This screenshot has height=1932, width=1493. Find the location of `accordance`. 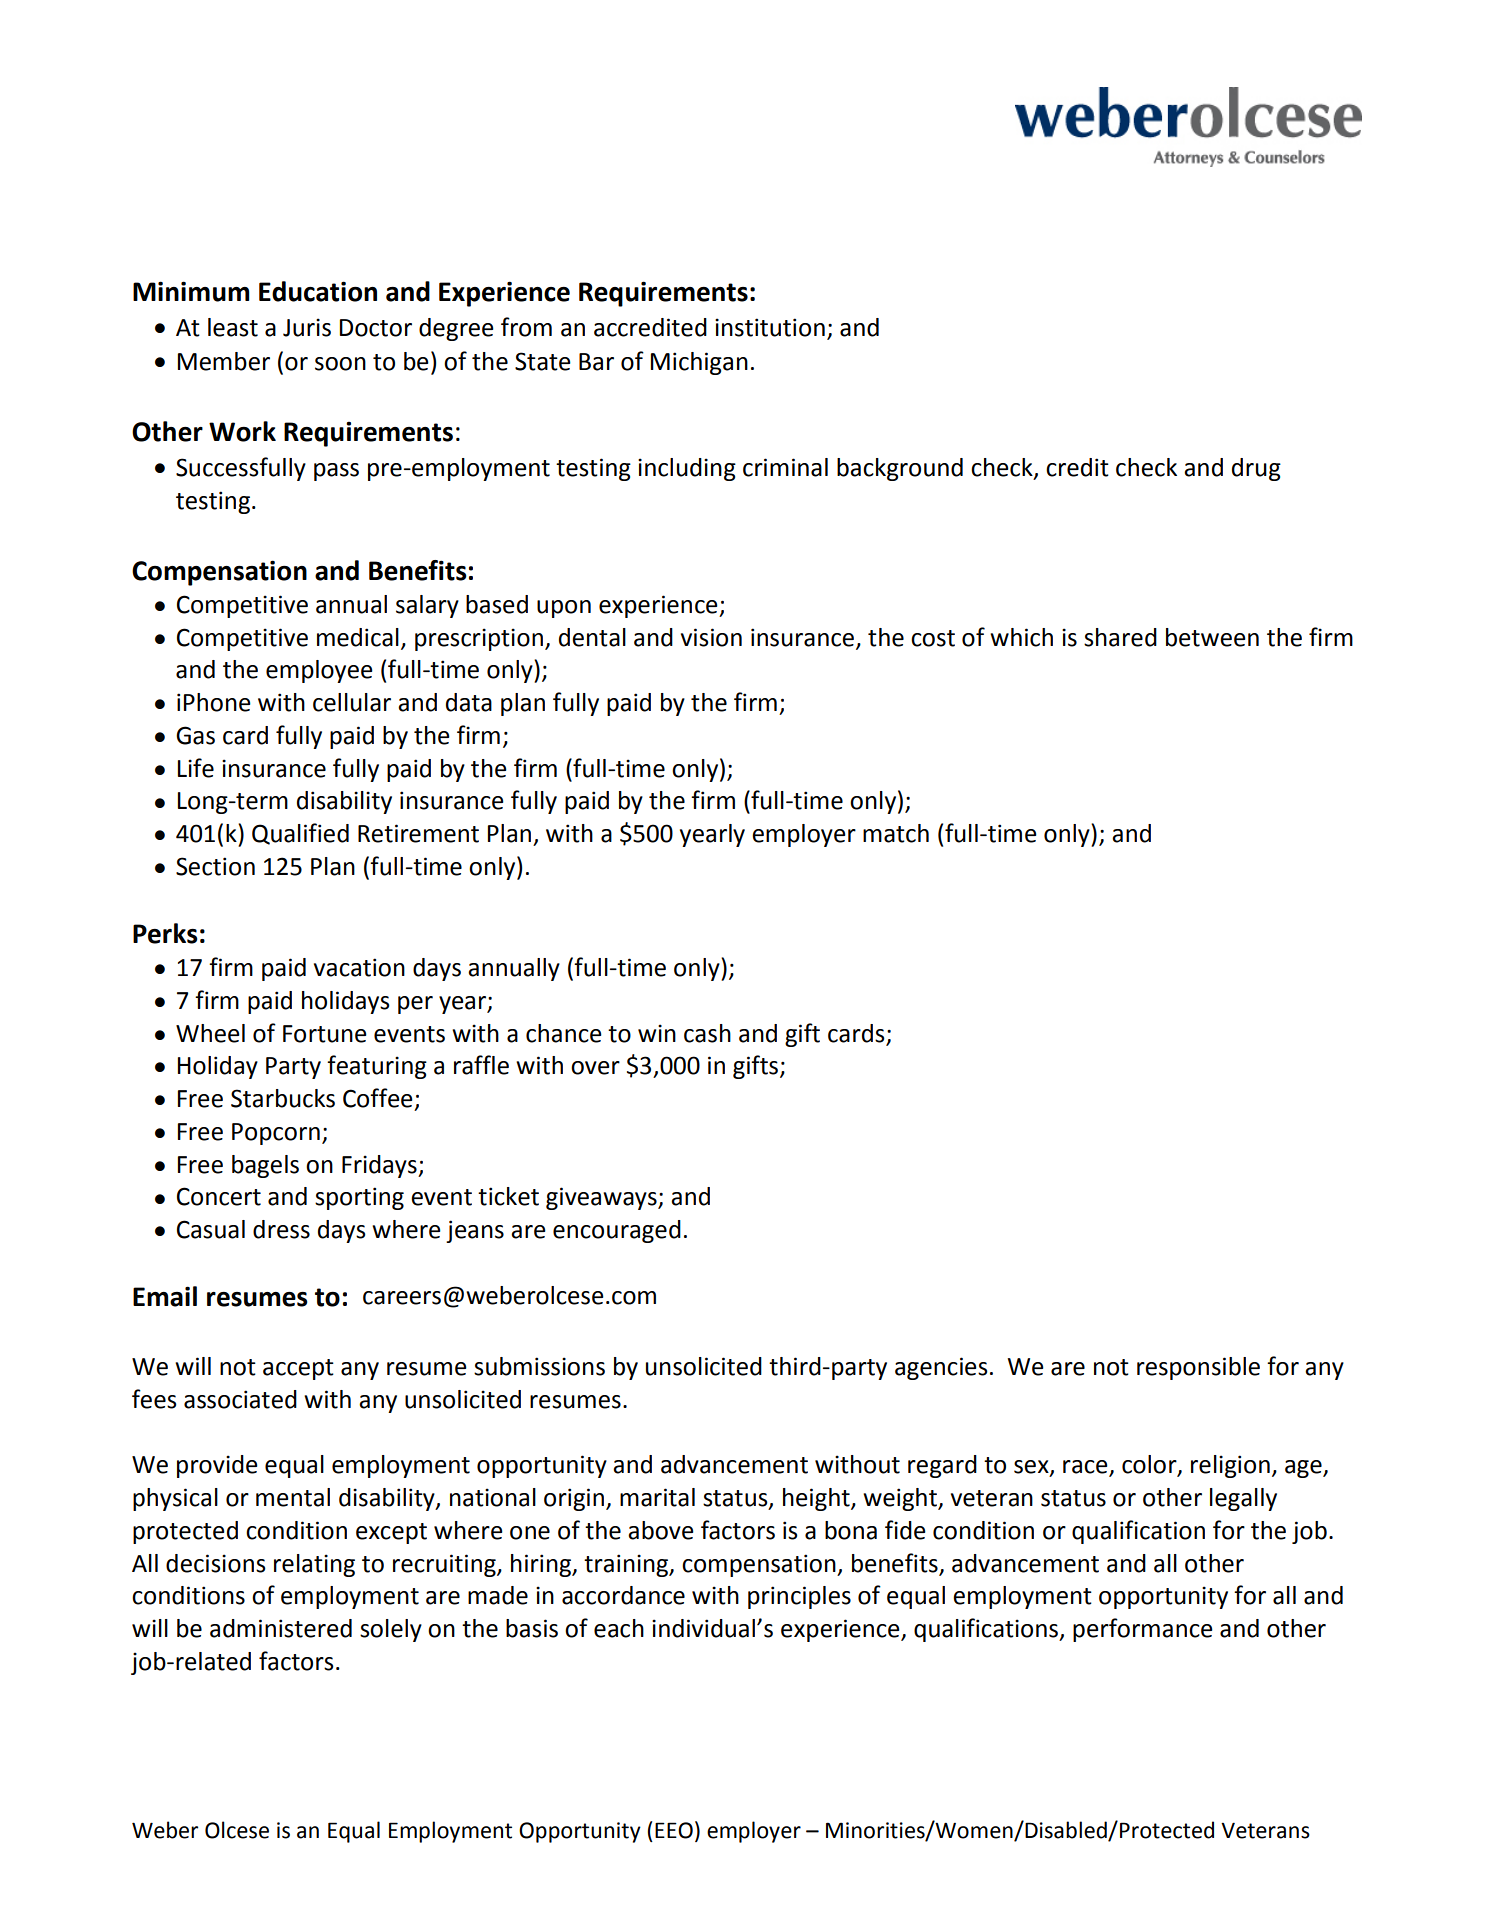

accordance is located at coordinates (623, 1595).
